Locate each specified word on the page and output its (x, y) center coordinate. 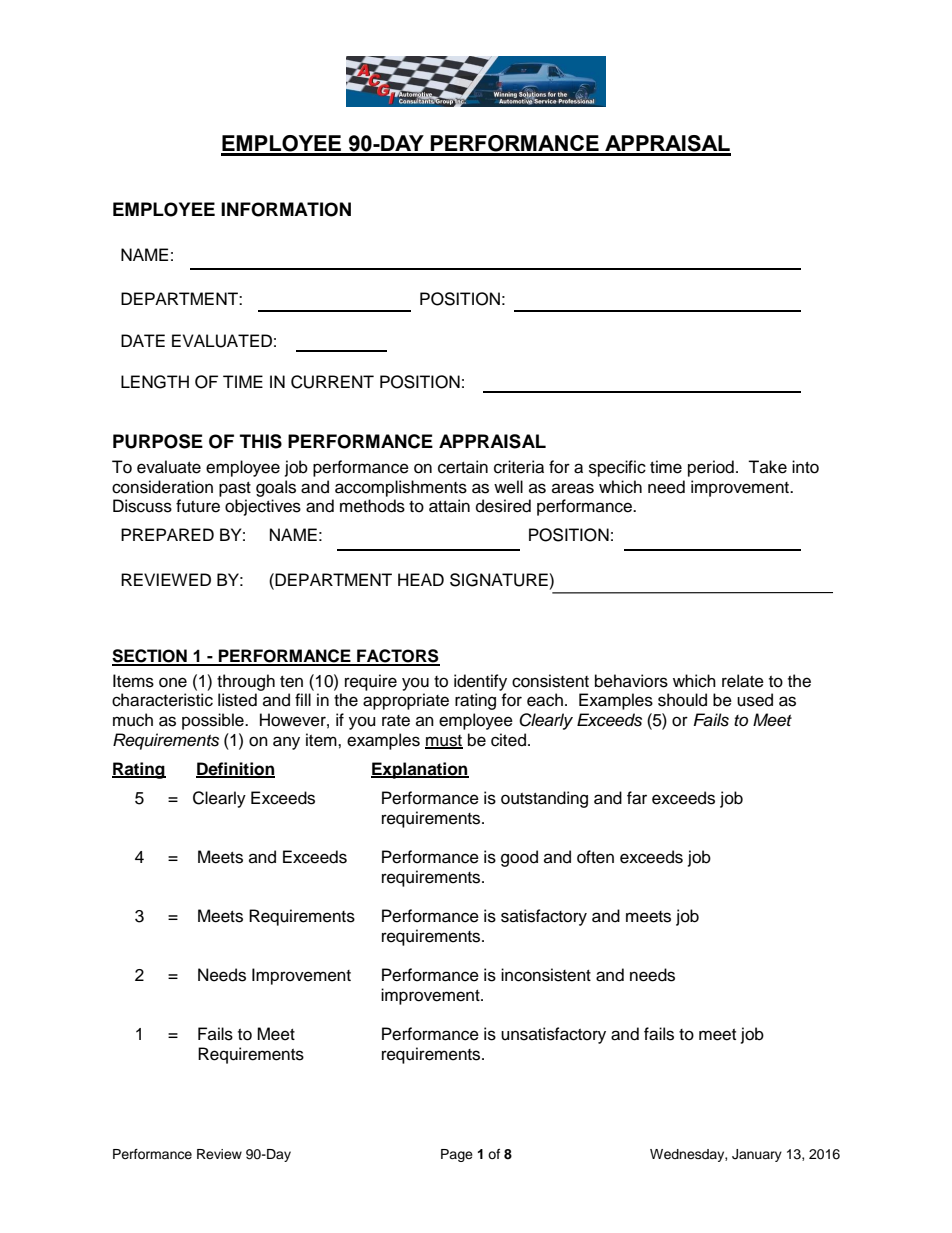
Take (767, 467)
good (519, 858)
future (198, 506)
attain (449, 506)
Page (457, 1155)
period (711, 468)
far (637, 798)
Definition (235, 769)
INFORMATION (286, 209)
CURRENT (332, 382)
